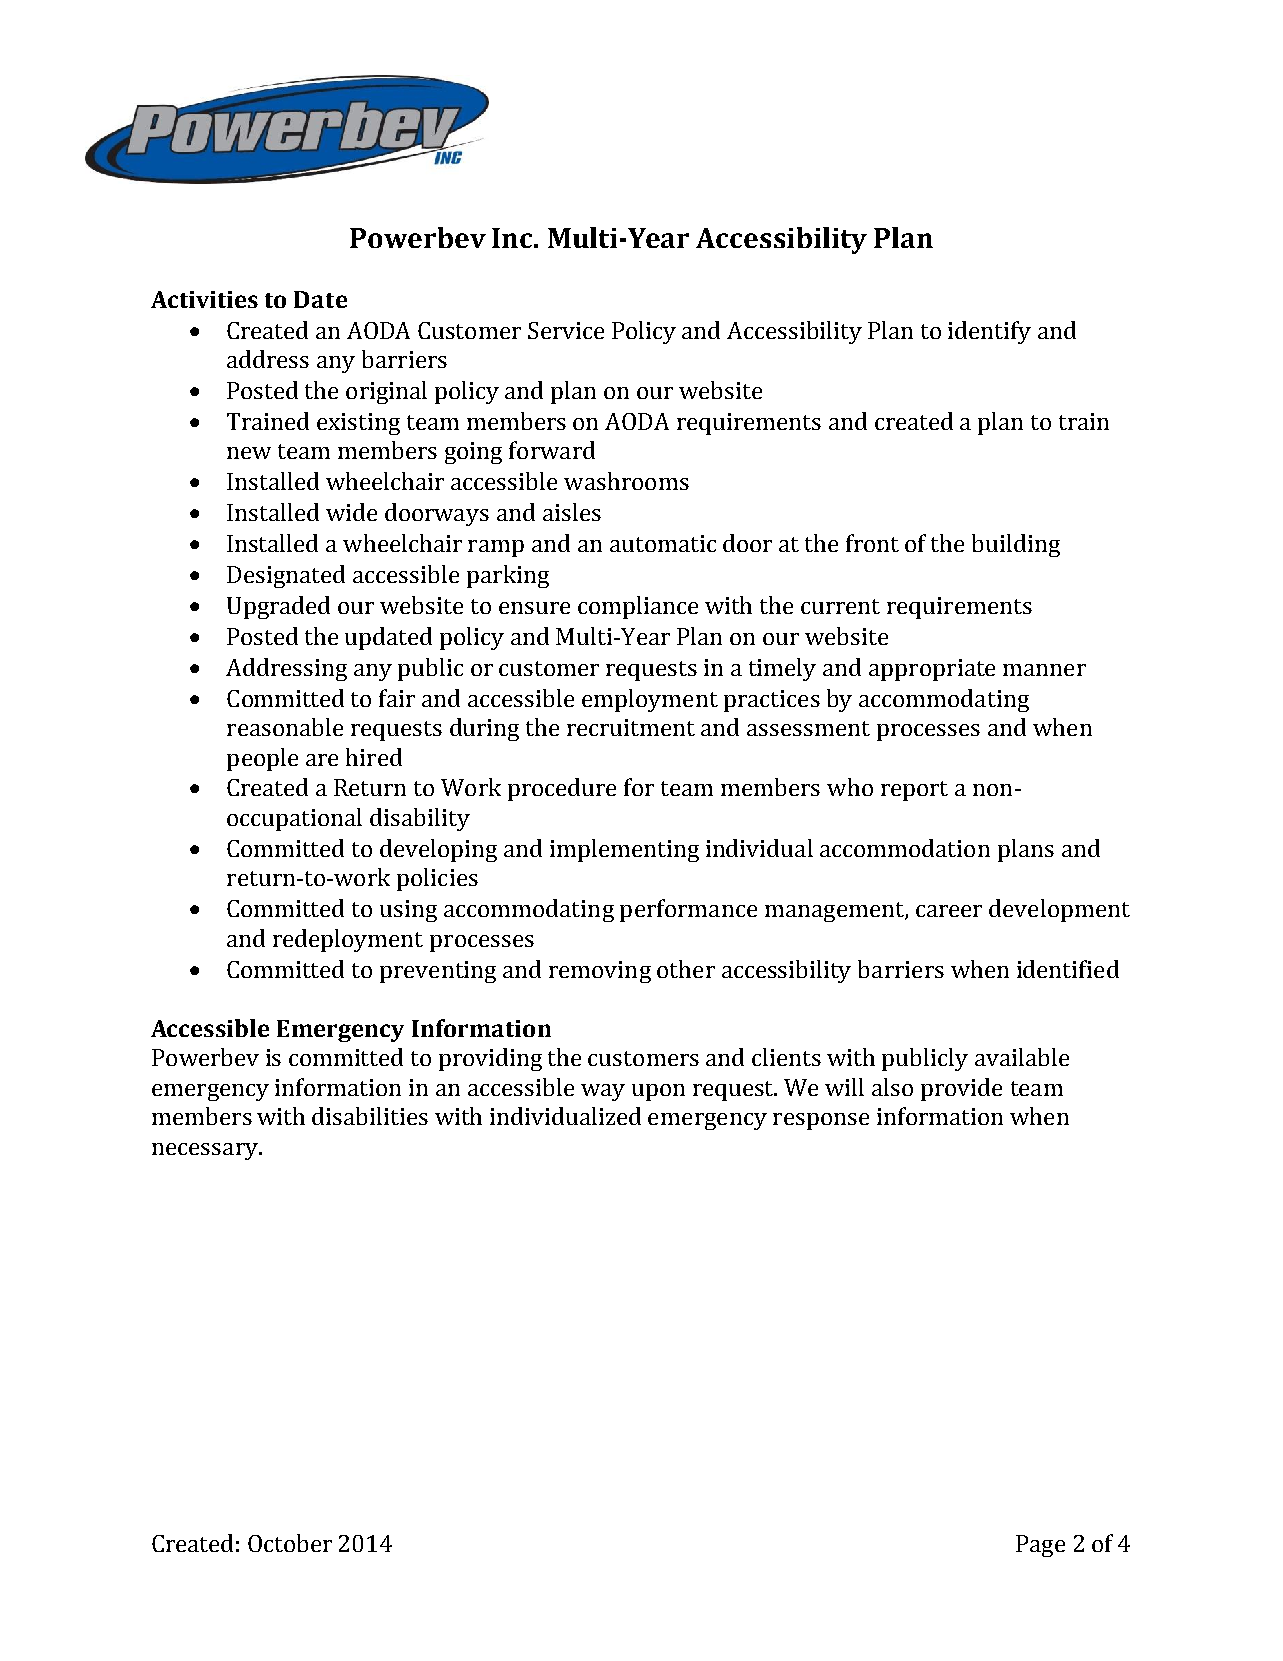  What do you see at coordinates (989, 332) in the screenshot?
I see `identify` at bounding box center [989, 332].
